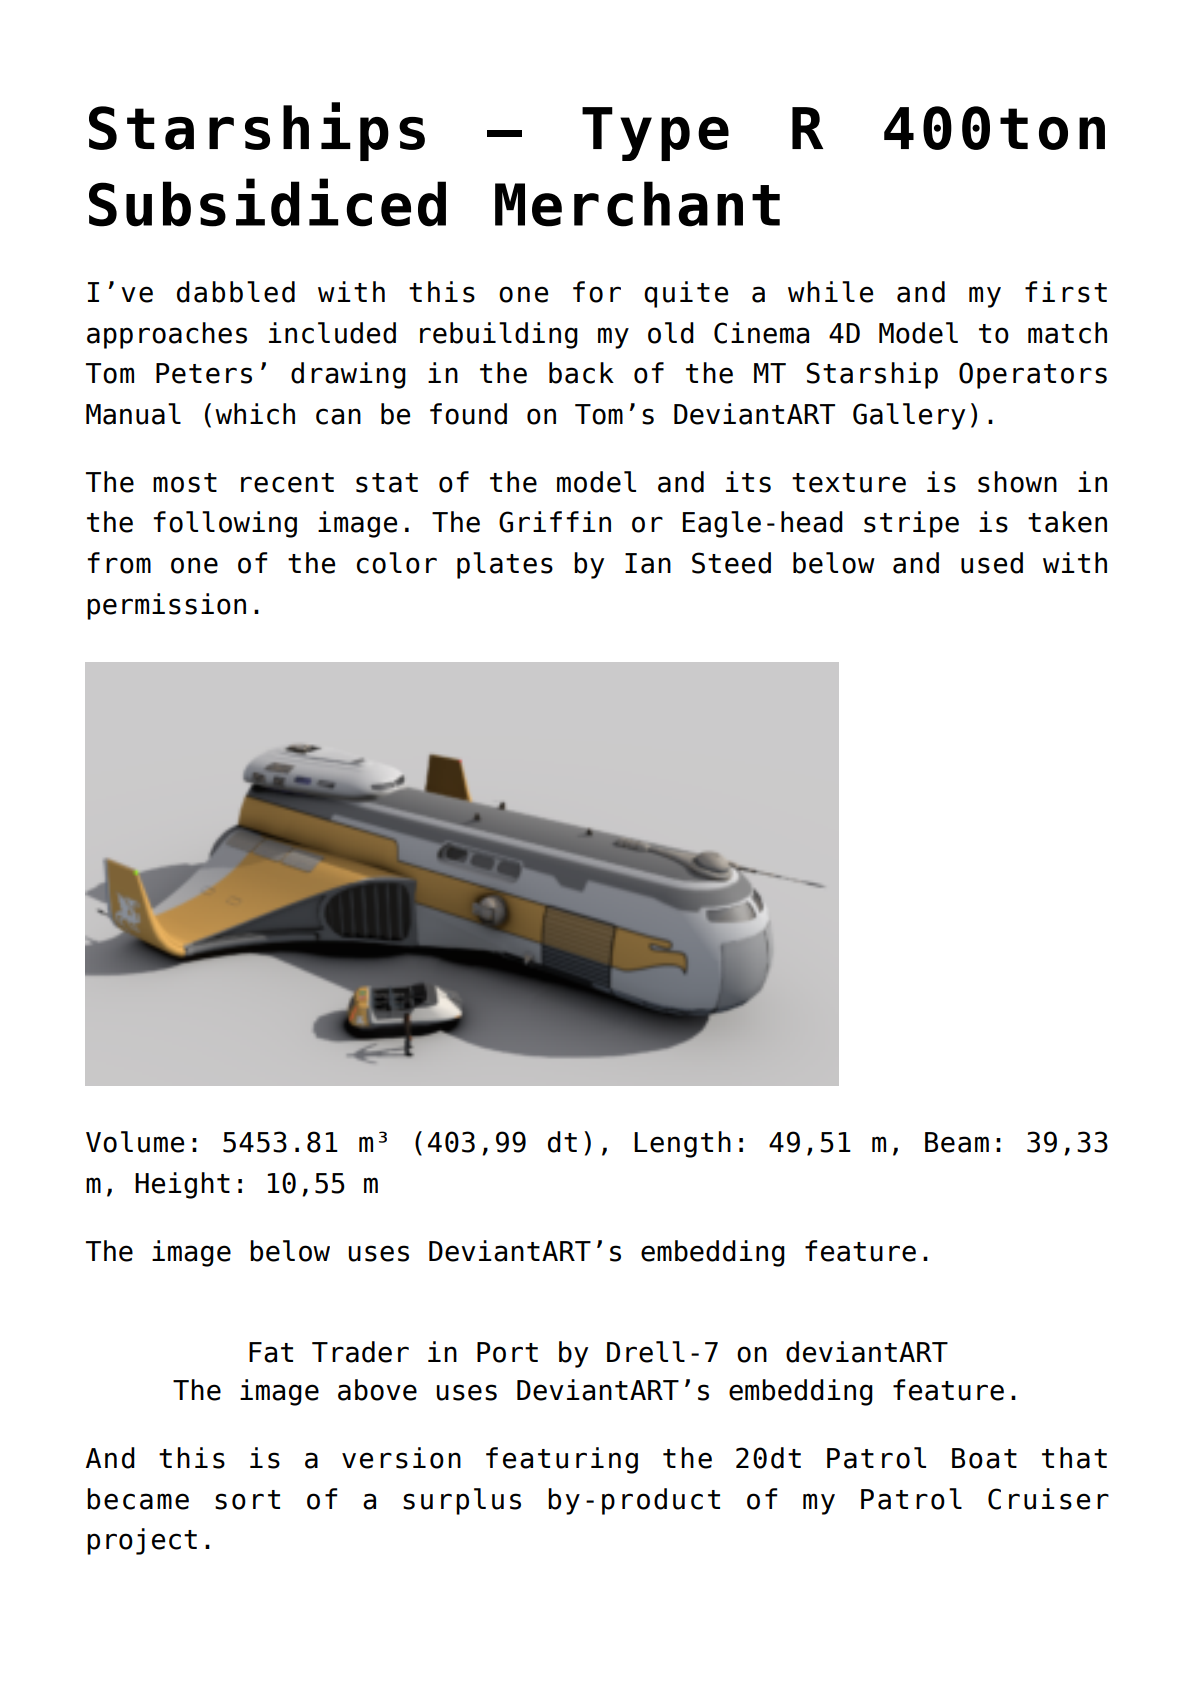  I want to click on following, so click(225, 524).
